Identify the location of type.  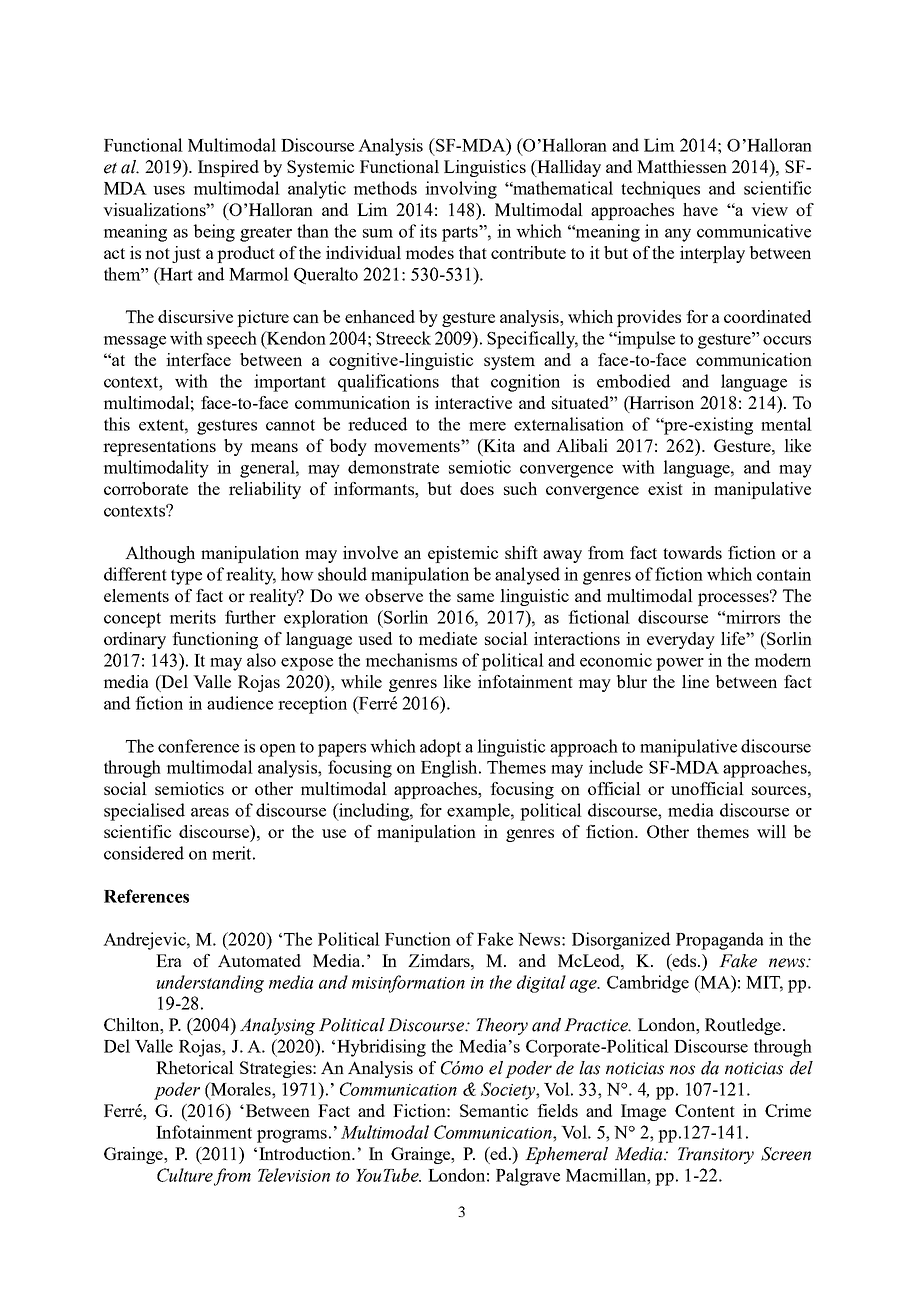
(186, 577).
